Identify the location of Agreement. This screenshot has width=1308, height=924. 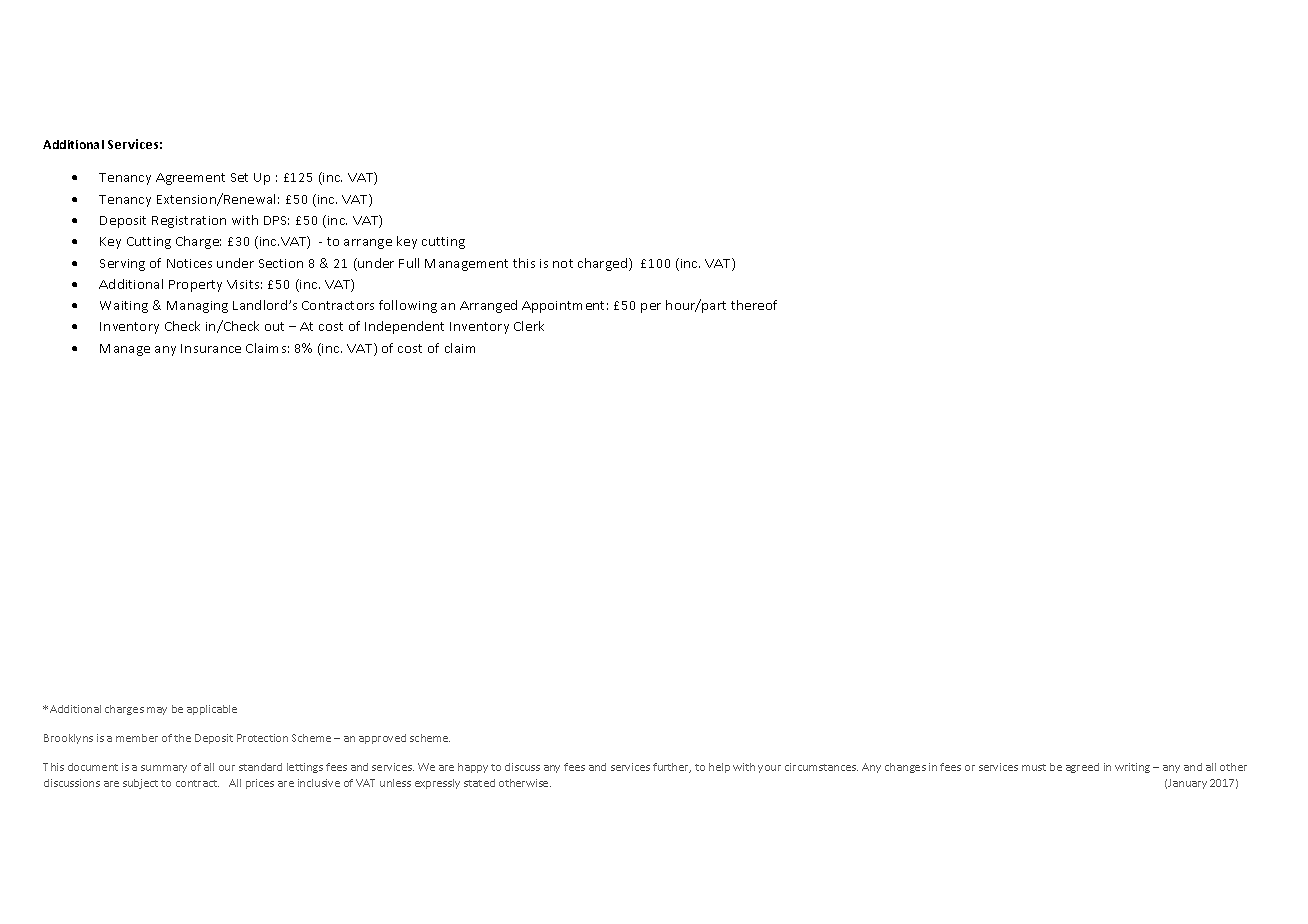
(190, 179).
